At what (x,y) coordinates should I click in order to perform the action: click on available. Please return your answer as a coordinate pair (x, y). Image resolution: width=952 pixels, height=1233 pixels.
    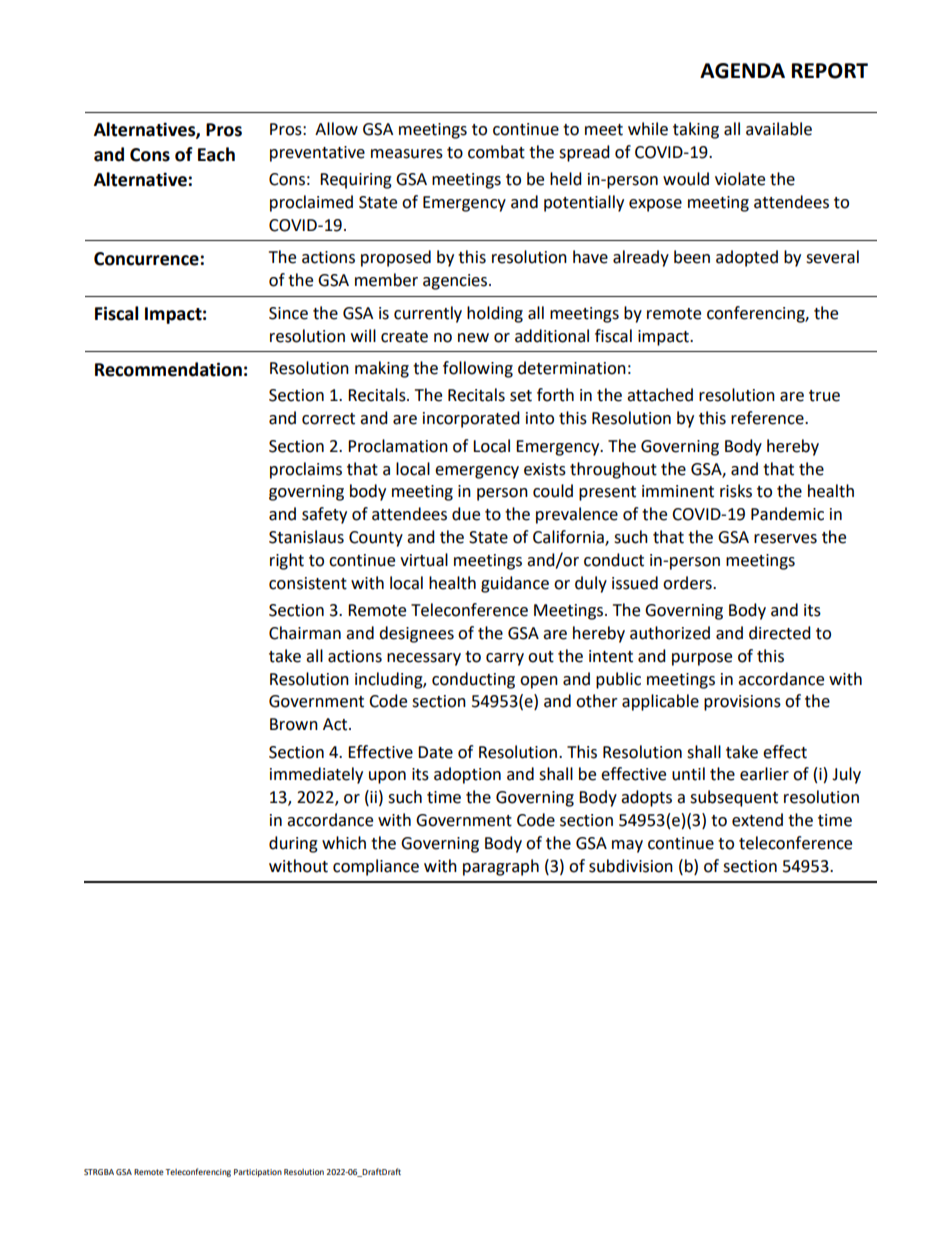
    Looking at the image, I should click on (779, 129).
